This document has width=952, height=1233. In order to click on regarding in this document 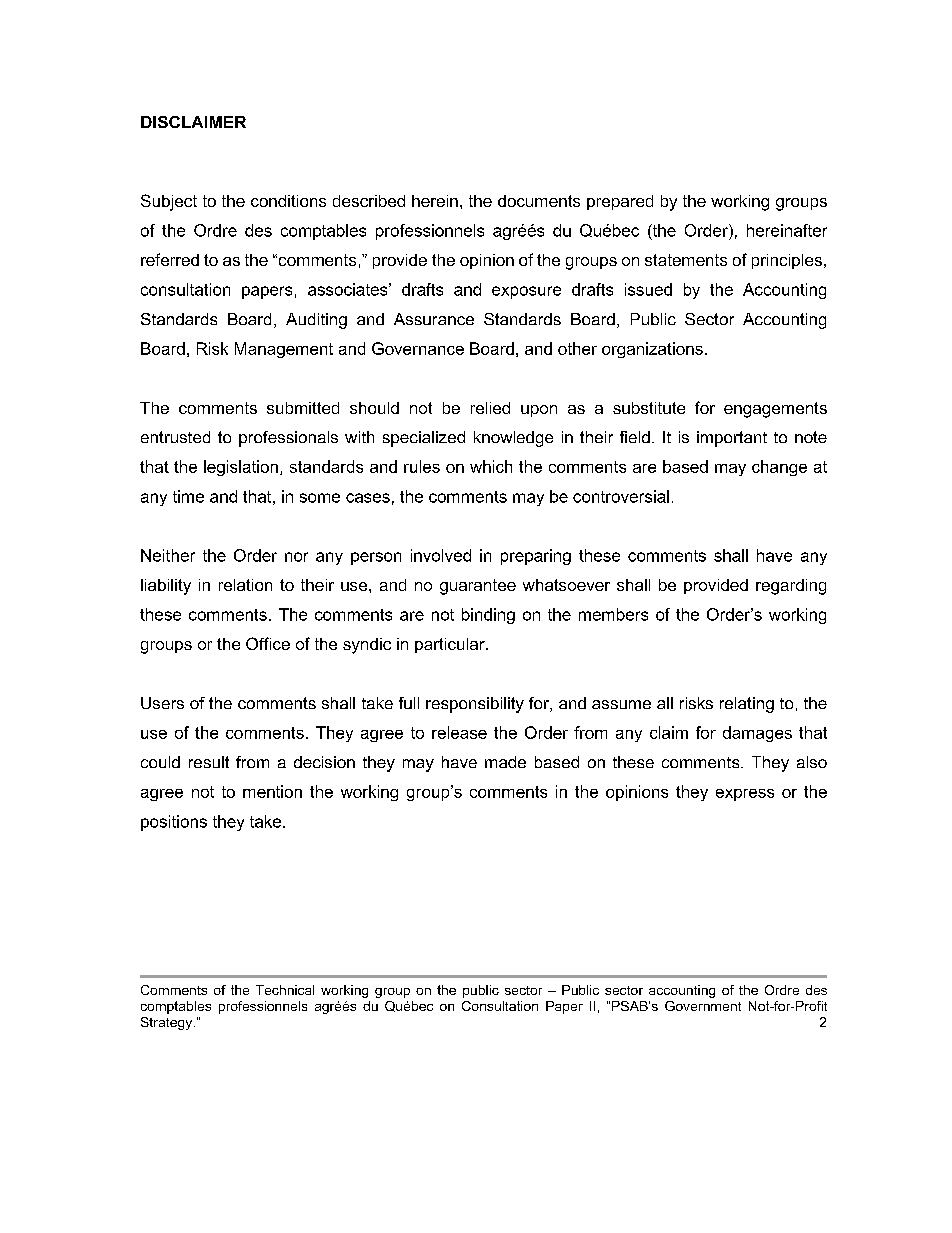, I will do `click(791, 587)`.
